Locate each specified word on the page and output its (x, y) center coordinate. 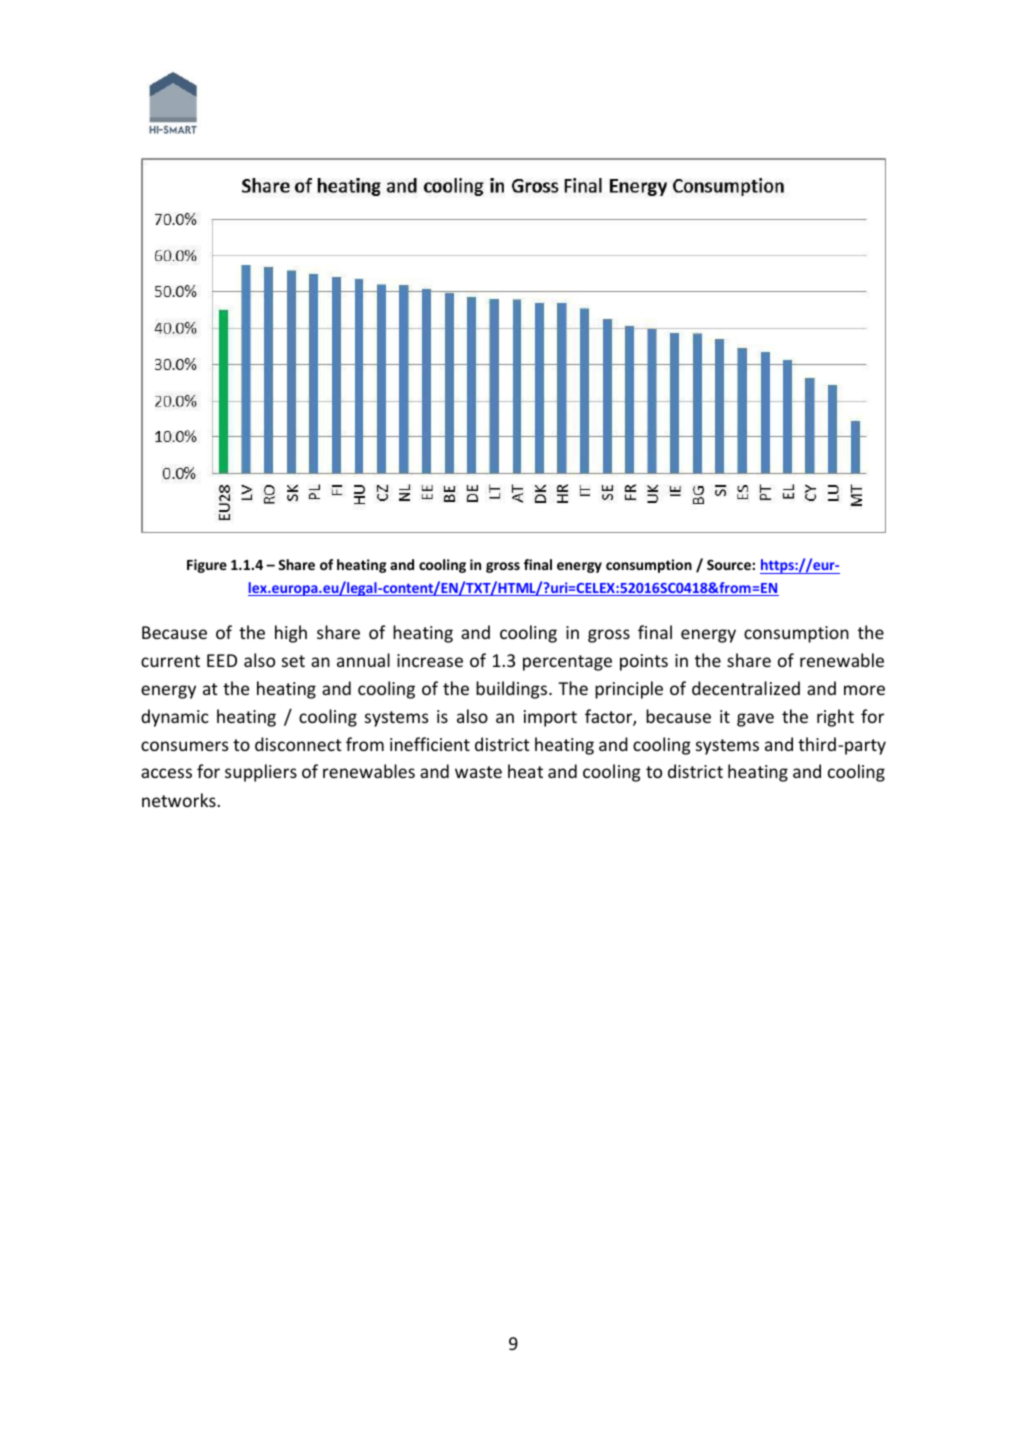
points (644, 662)
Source (730, 564)
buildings (513, 690)
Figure (207, 566)
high (291, 634)
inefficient (430, 744)
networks (180, 800)
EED (222, 660)
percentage (567, 663)
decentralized (746, 688)
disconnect (298, 744)
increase (430, 660)
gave (755, 720)
